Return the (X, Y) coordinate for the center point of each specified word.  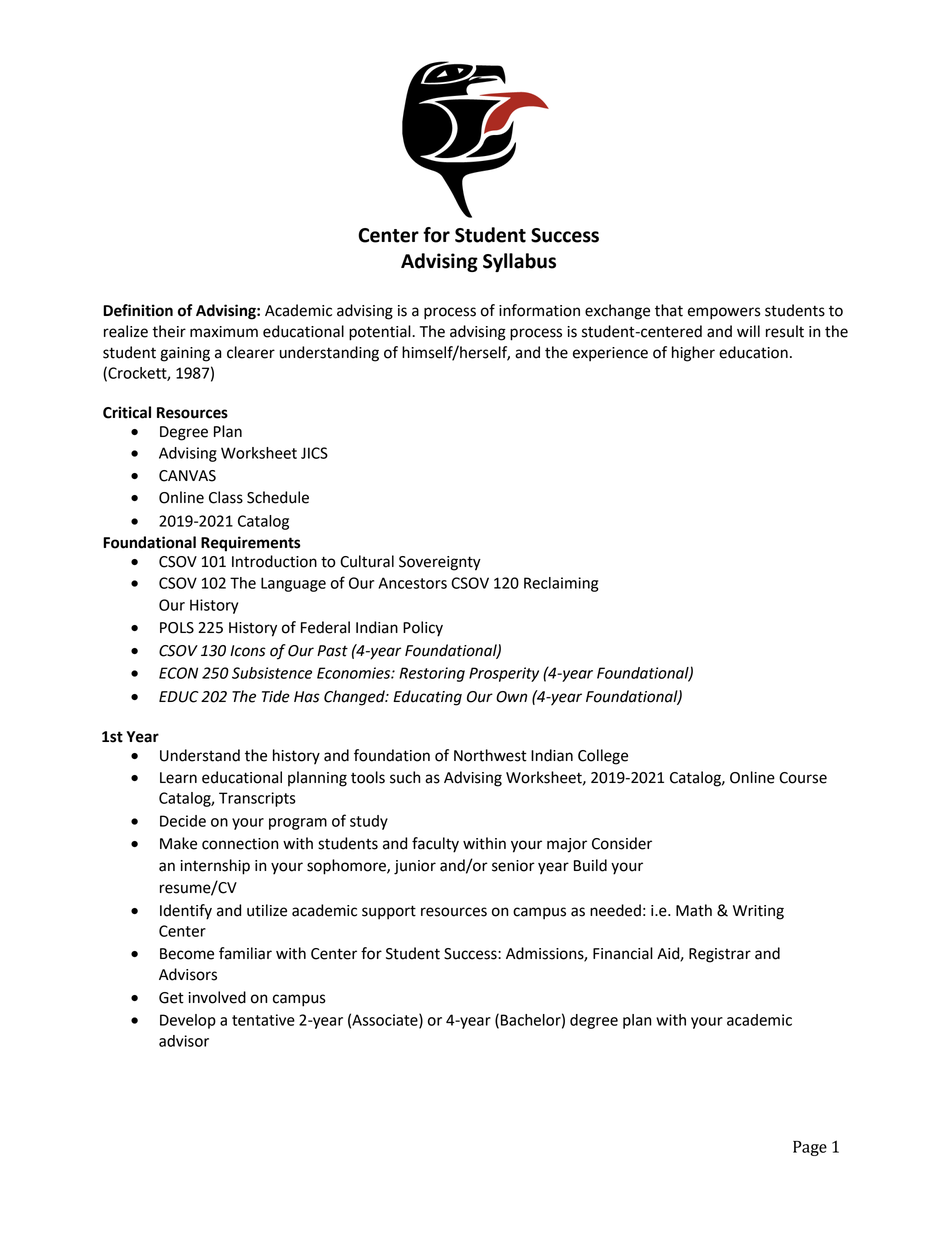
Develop (188, 1021)
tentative (263, 1020)
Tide (276, 696)
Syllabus (519, 262)
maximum (224, 332)
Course (803, 778)
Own (511, 697)
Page (810, 1148)
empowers (724, 313)
